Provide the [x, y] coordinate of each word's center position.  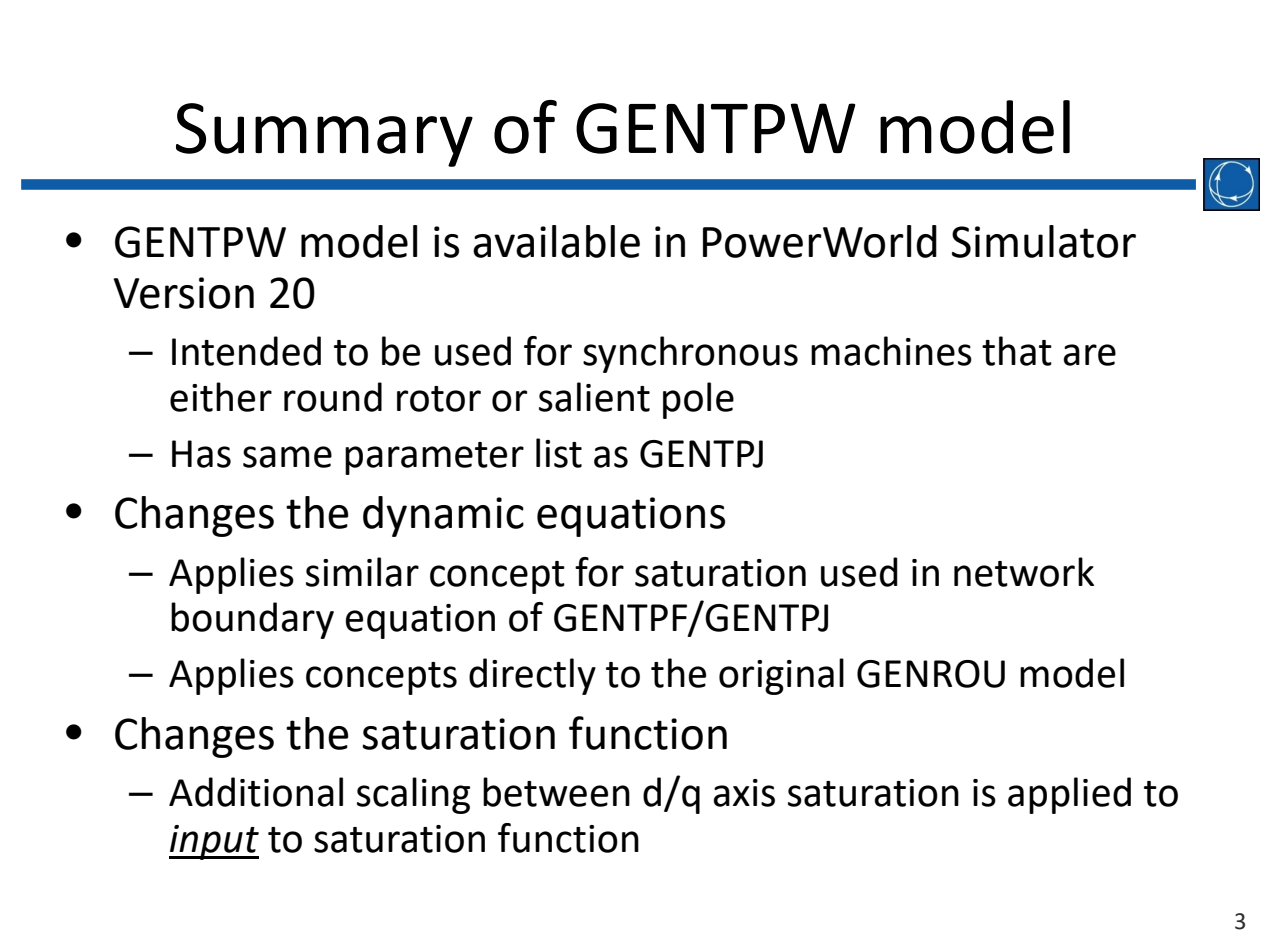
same [287, 457]
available [556, 241]
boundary [252, 620]
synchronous [690, 354]
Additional [256, 792]
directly [532, 676]
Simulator [1044, 241]
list [559, 453]
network [1024, 572]
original [781, 676]
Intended [246, 351]
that [1017, 351]
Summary [324, 135]
